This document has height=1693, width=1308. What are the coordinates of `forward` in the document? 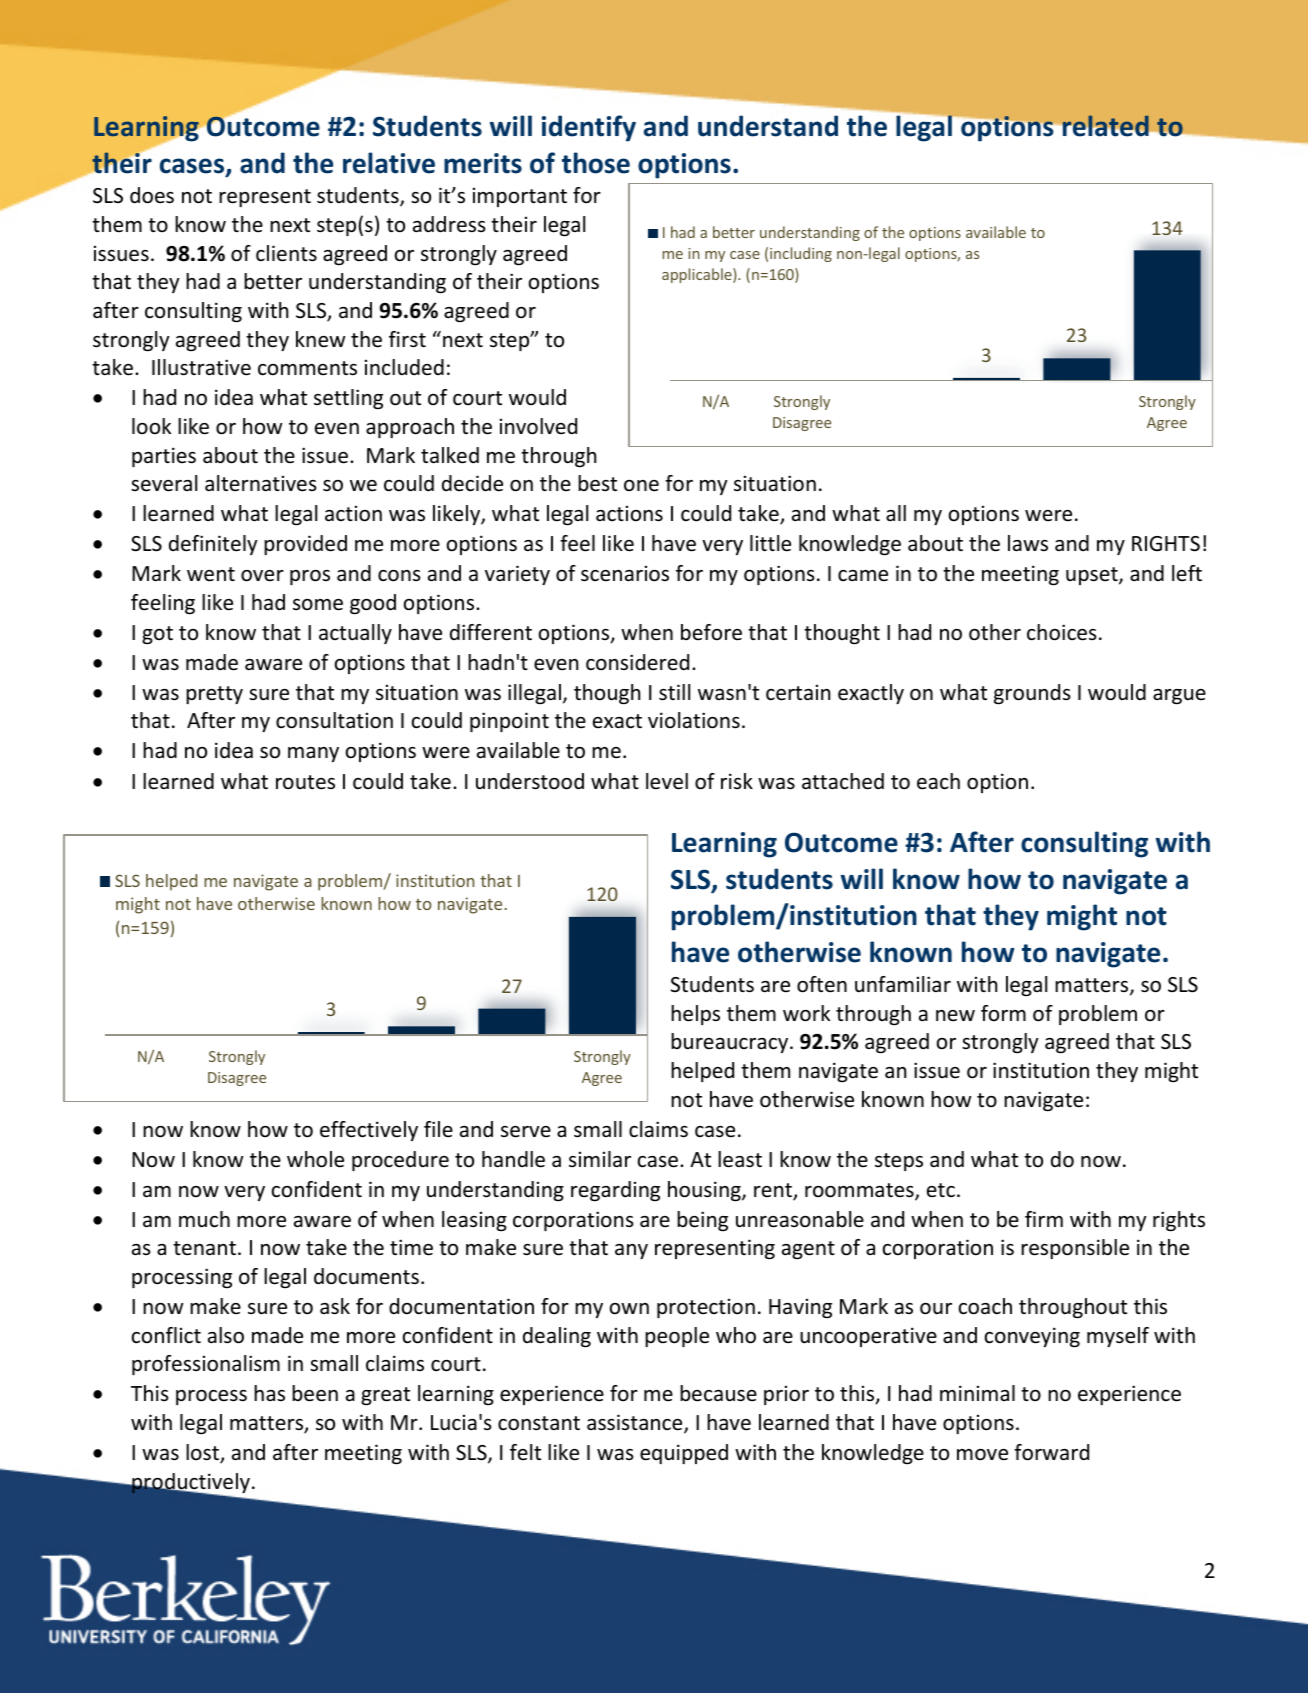 It's located at (1051, 1452).
